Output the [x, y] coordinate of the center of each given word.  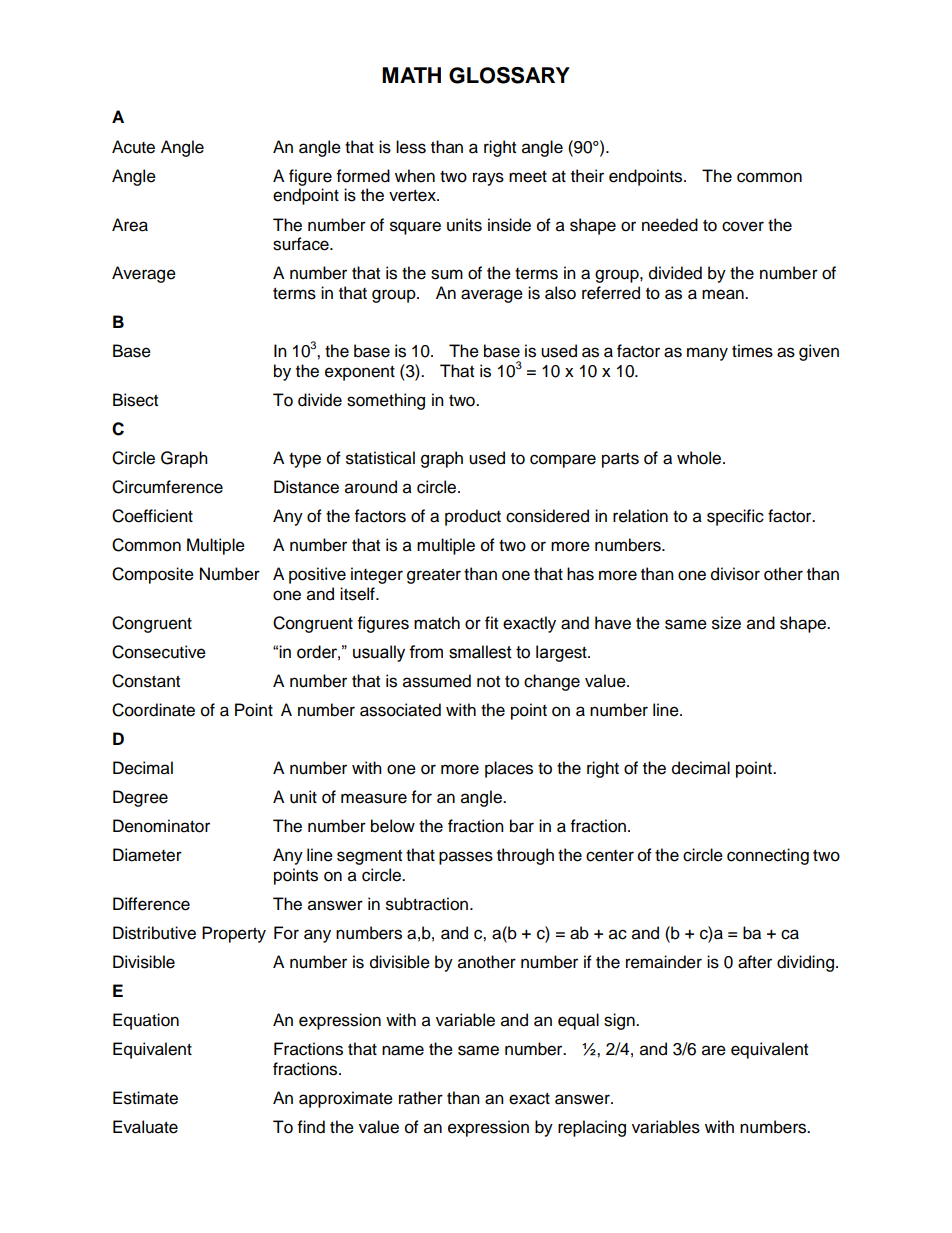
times [752, 351]
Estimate [145, 1098]
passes [466, 858]
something [386, 401]
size [726, 623]
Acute [133, 147]
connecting [768, 856]
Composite [153, 575]
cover [743, 226]
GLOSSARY [509, 75]
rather [421, 1098]
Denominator [161, 826]
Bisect [135, 400]
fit [491, 622]
